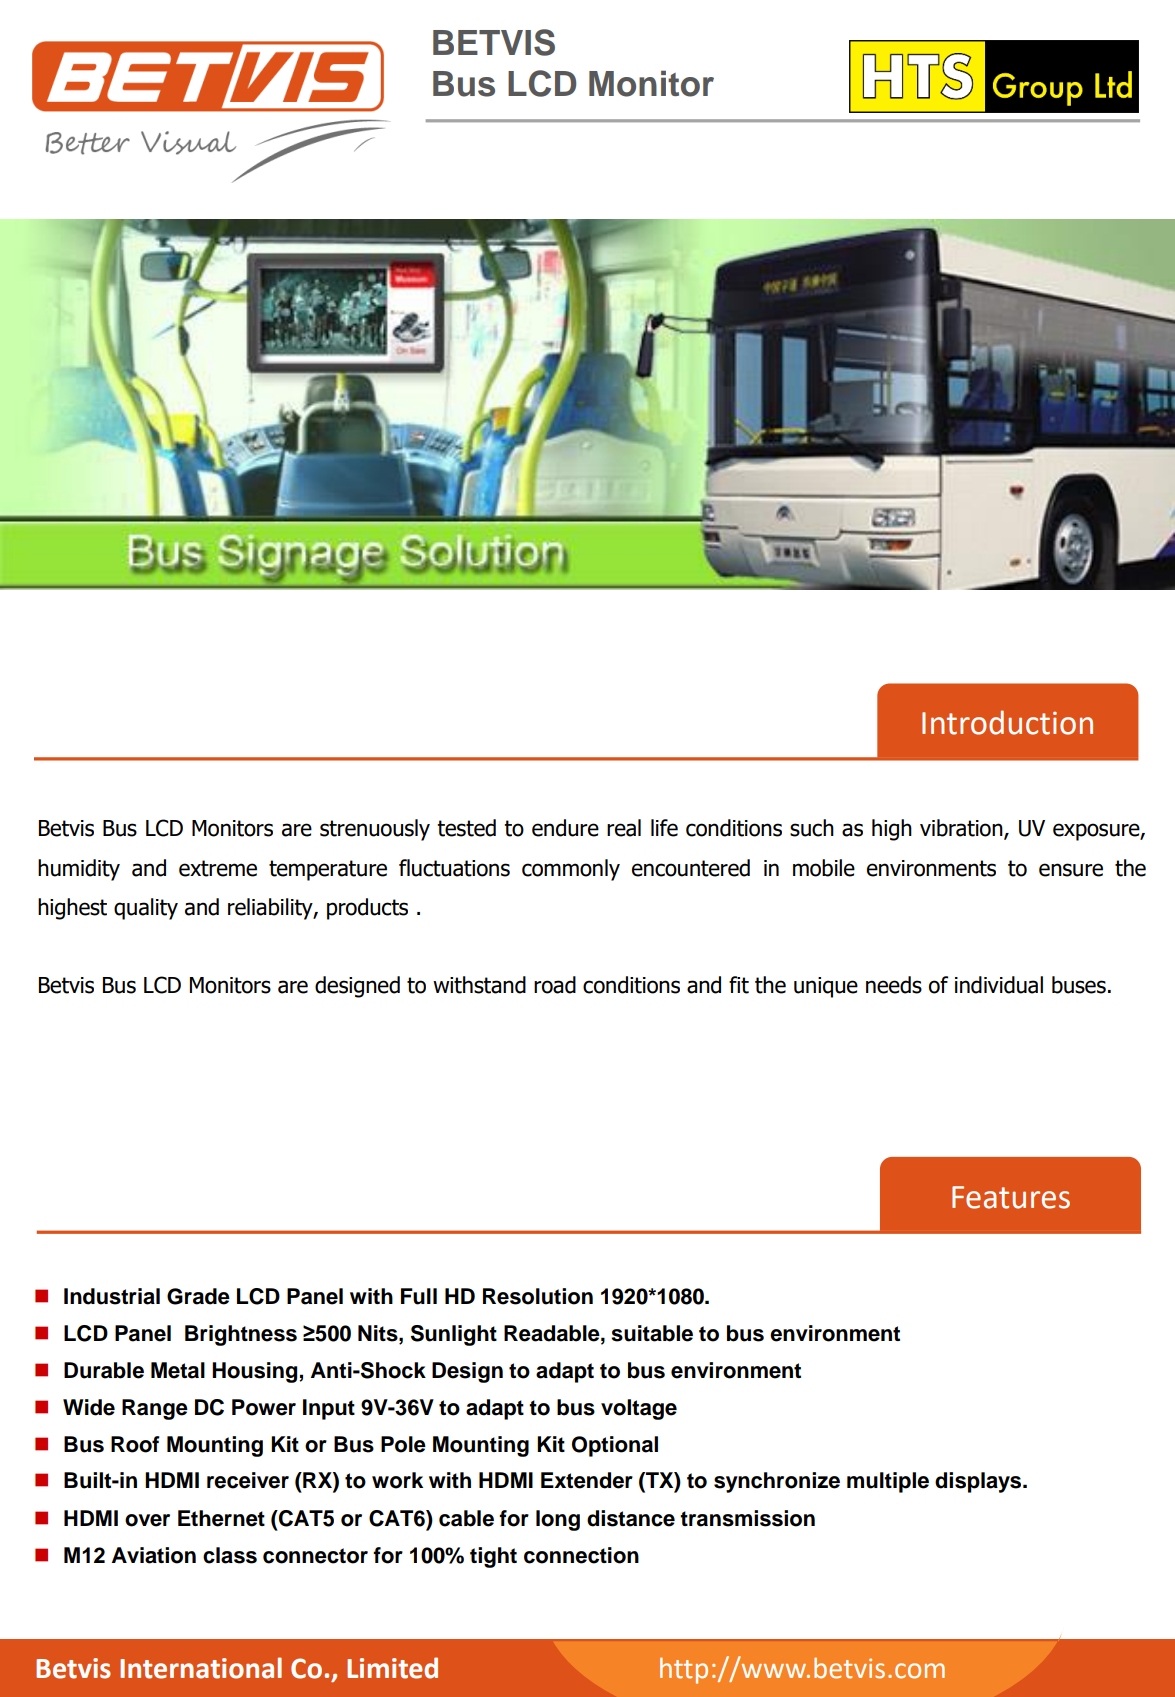 The height and width of the image is (1697, 1175). What do you see at coordinates (962, 829) in the image?
I see `vibration` at bounding box center [962, 829].
